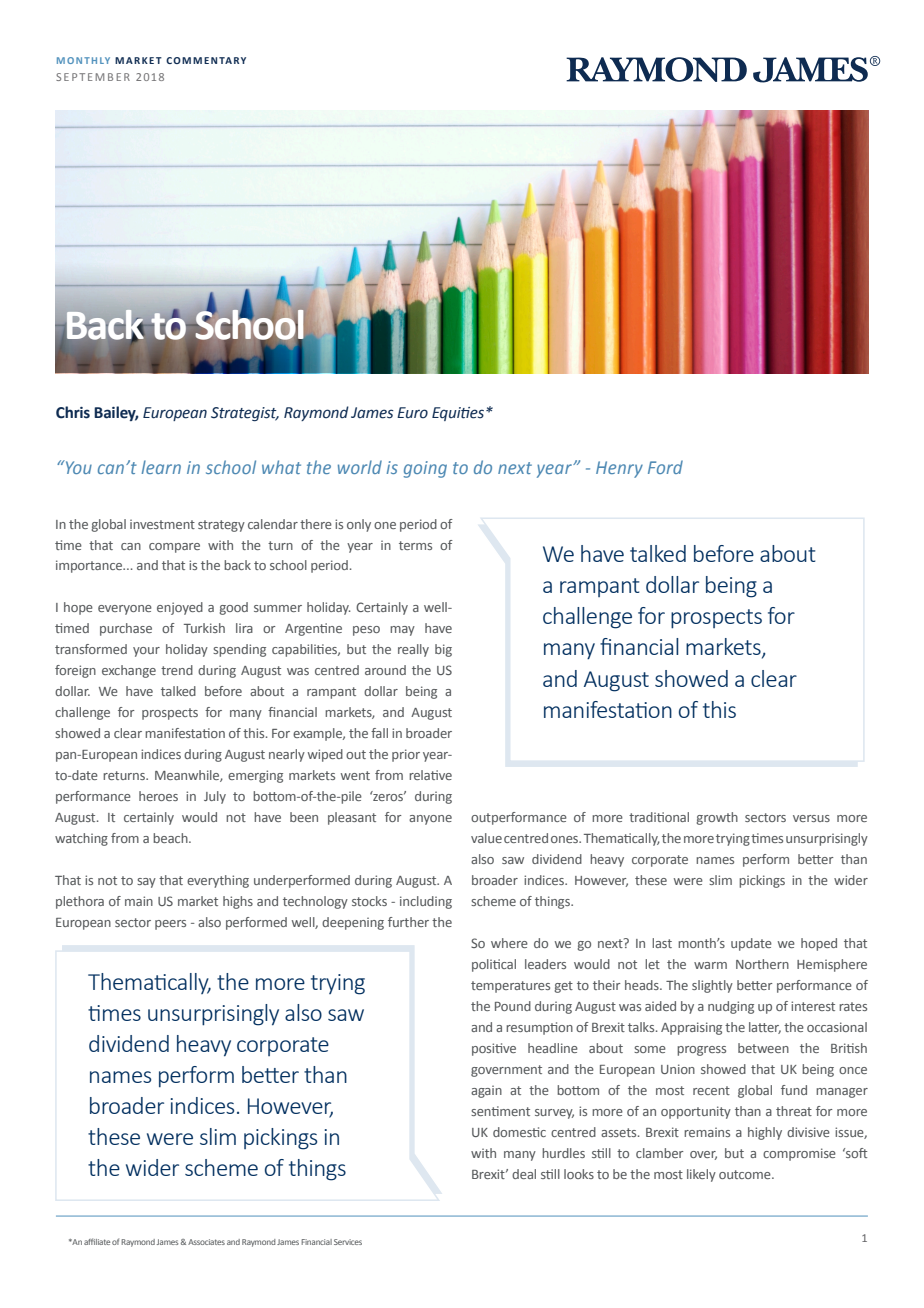 The width and height of the screenshot is (924, 1308). What do you see at coordinates (762, 964) in the screenshot?
I see `Northern` at bounding box center [762, 964].
